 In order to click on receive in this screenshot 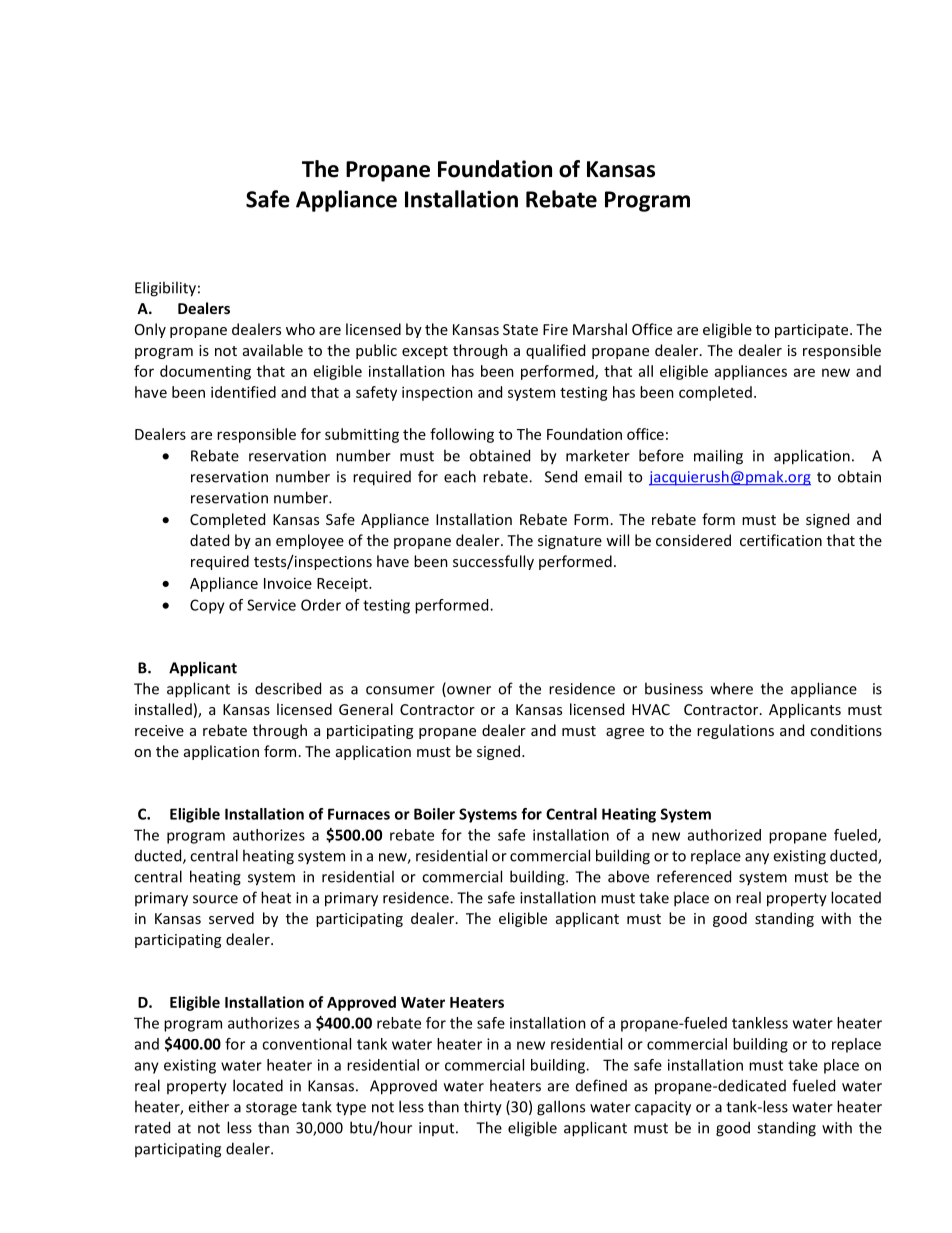, I will do `click(159, 730)`.
